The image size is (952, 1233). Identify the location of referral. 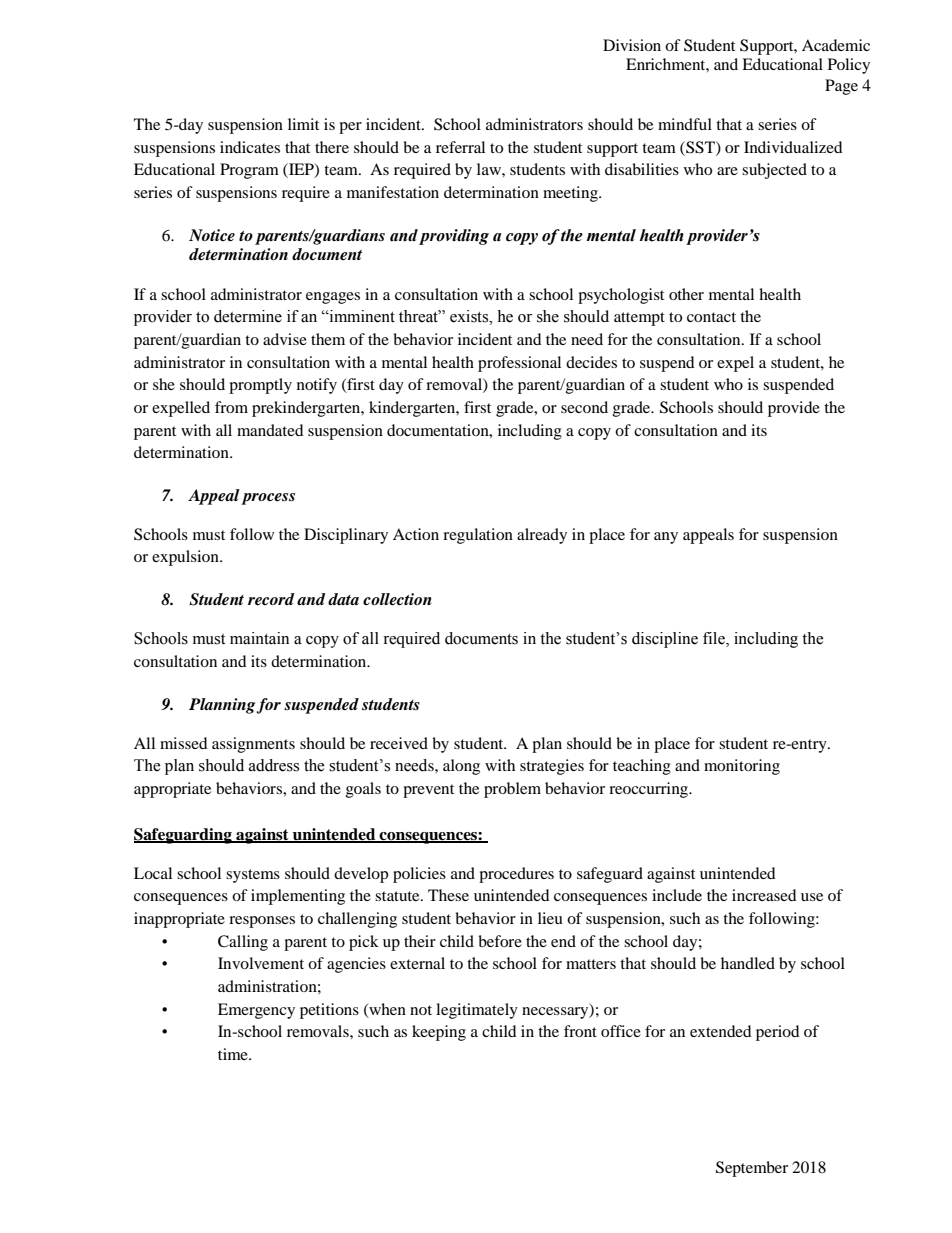
(460, 147).
